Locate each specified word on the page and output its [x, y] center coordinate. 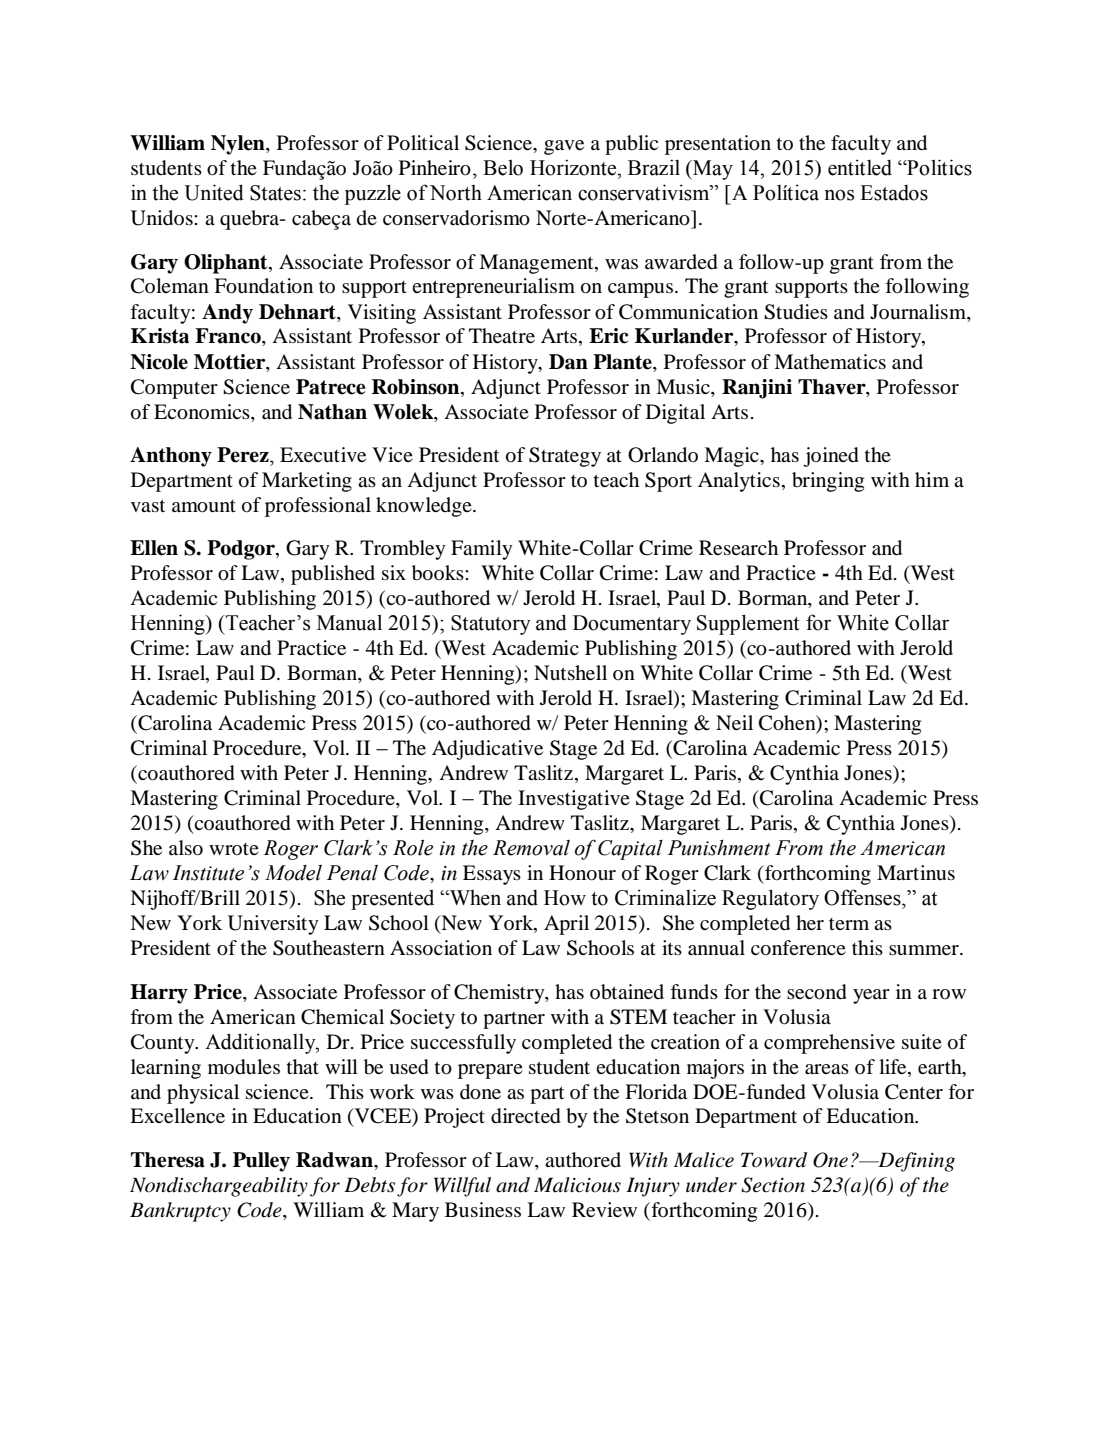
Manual [349, 622]
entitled [860, 167]
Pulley [261, 1162]
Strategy [565, 457]
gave [564, 147]
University [273, 925]
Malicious [577, 1185]
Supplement [748, 624]
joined [831, 457]
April [566, 925]
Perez [244, 455]
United [214, 192]
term [849, 924]
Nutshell [570, 672]
